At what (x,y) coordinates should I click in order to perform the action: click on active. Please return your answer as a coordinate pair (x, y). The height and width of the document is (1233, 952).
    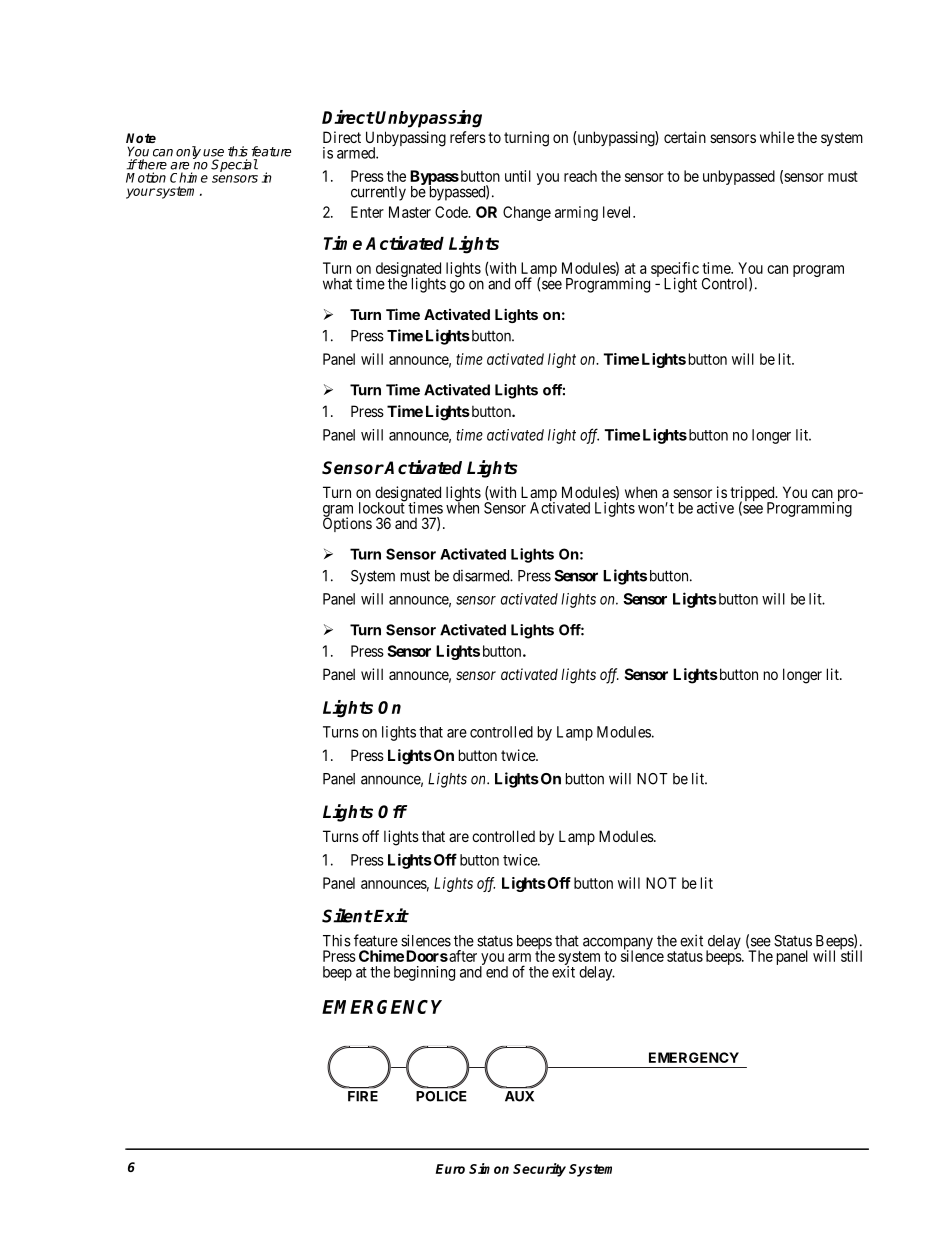
    Looking at the image, I should click on (715, 508).
